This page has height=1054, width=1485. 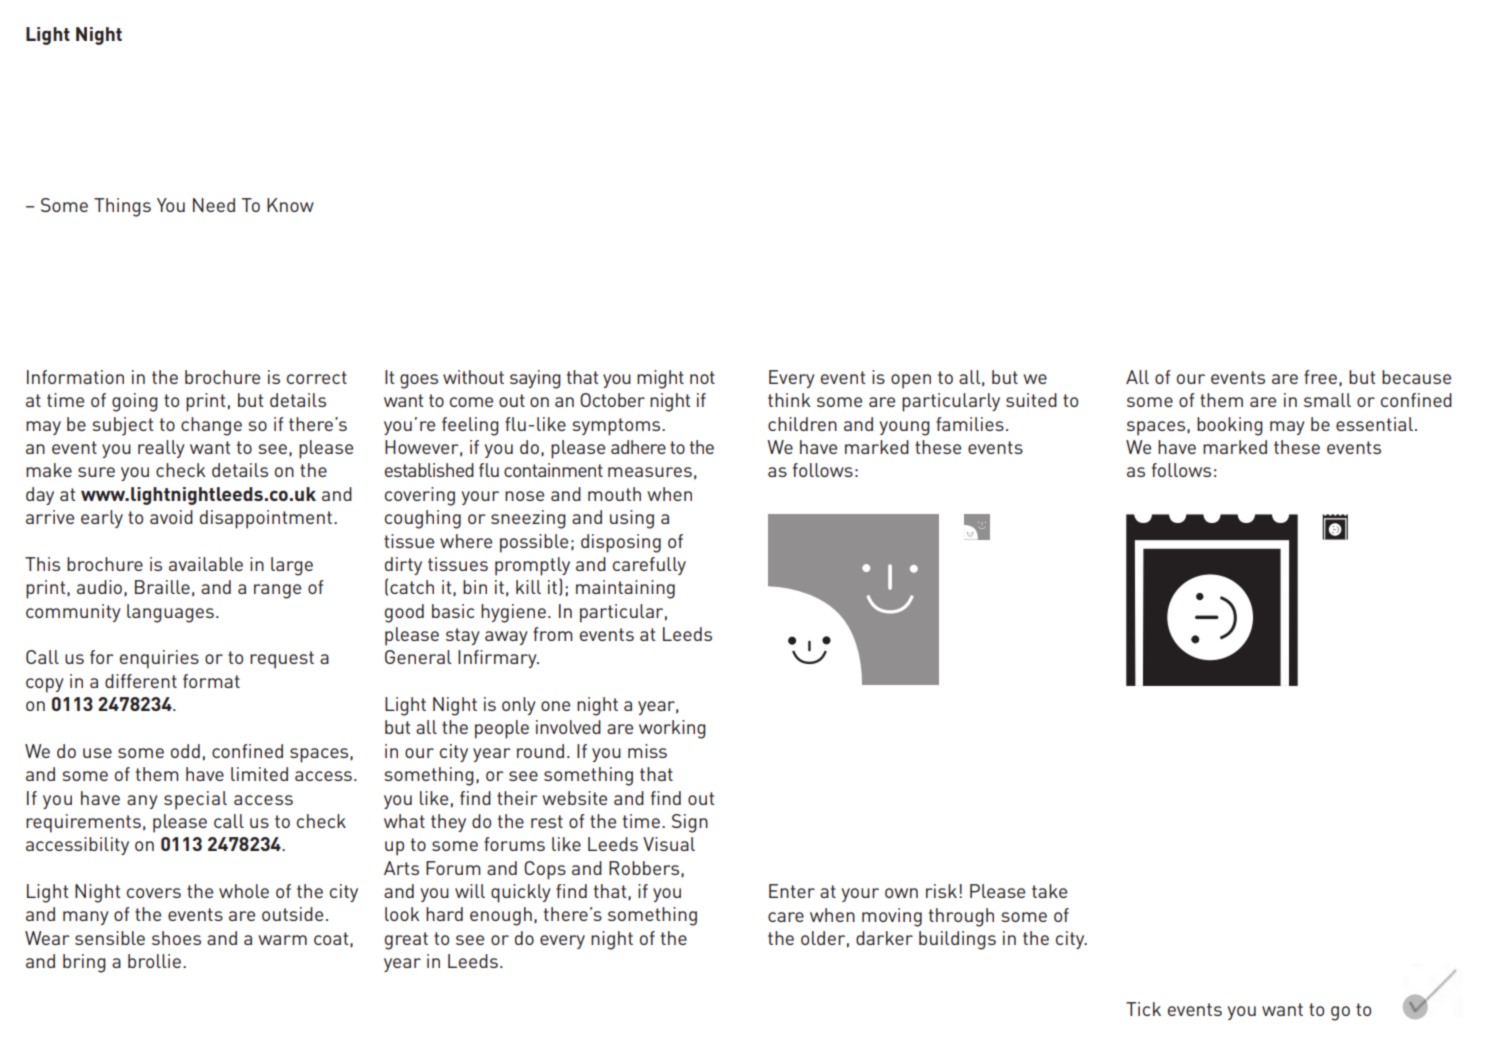 I want to click on small, so click(x=1327, y=400).
